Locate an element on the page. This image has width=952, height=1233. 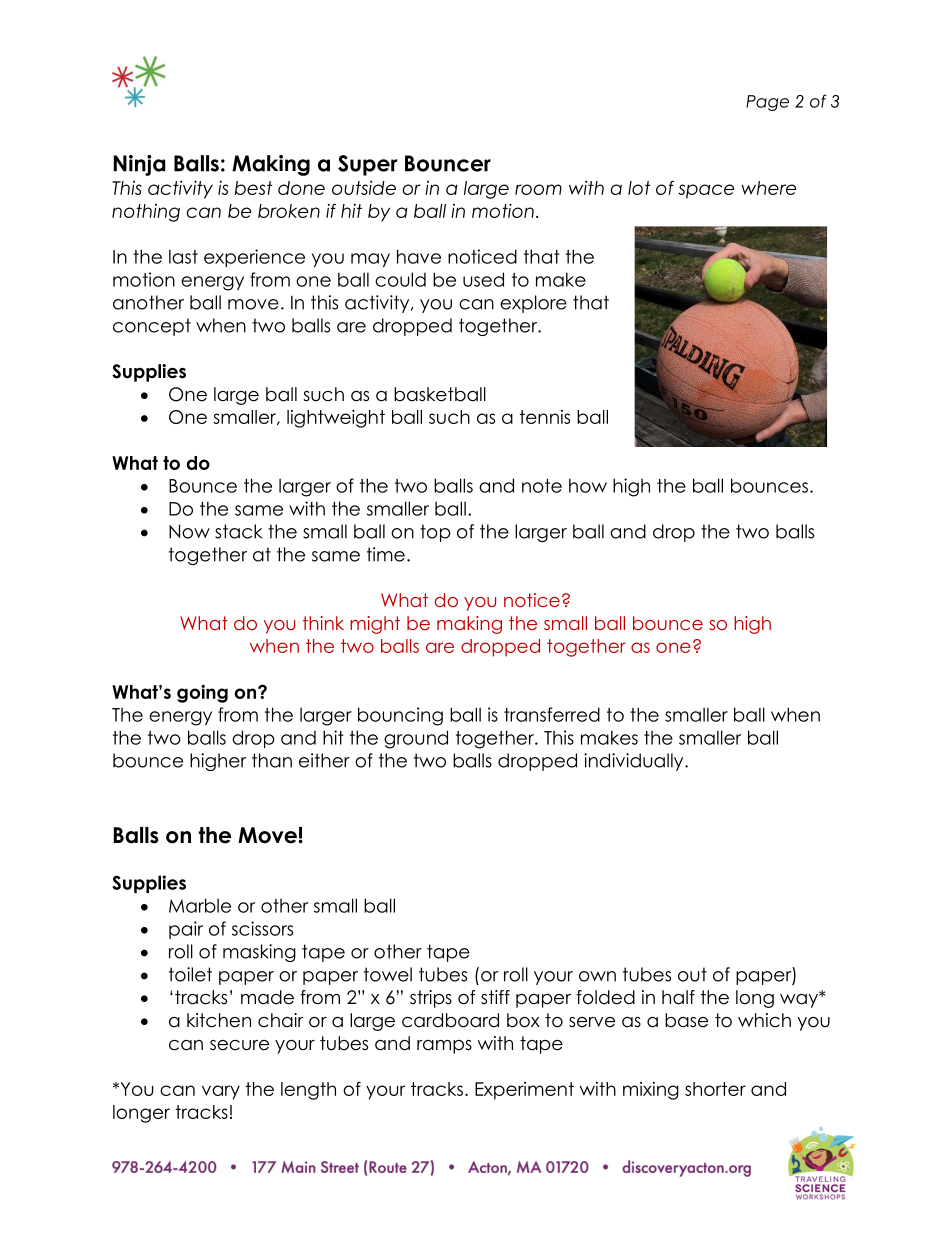
best is located at coordinates (253, 188).
